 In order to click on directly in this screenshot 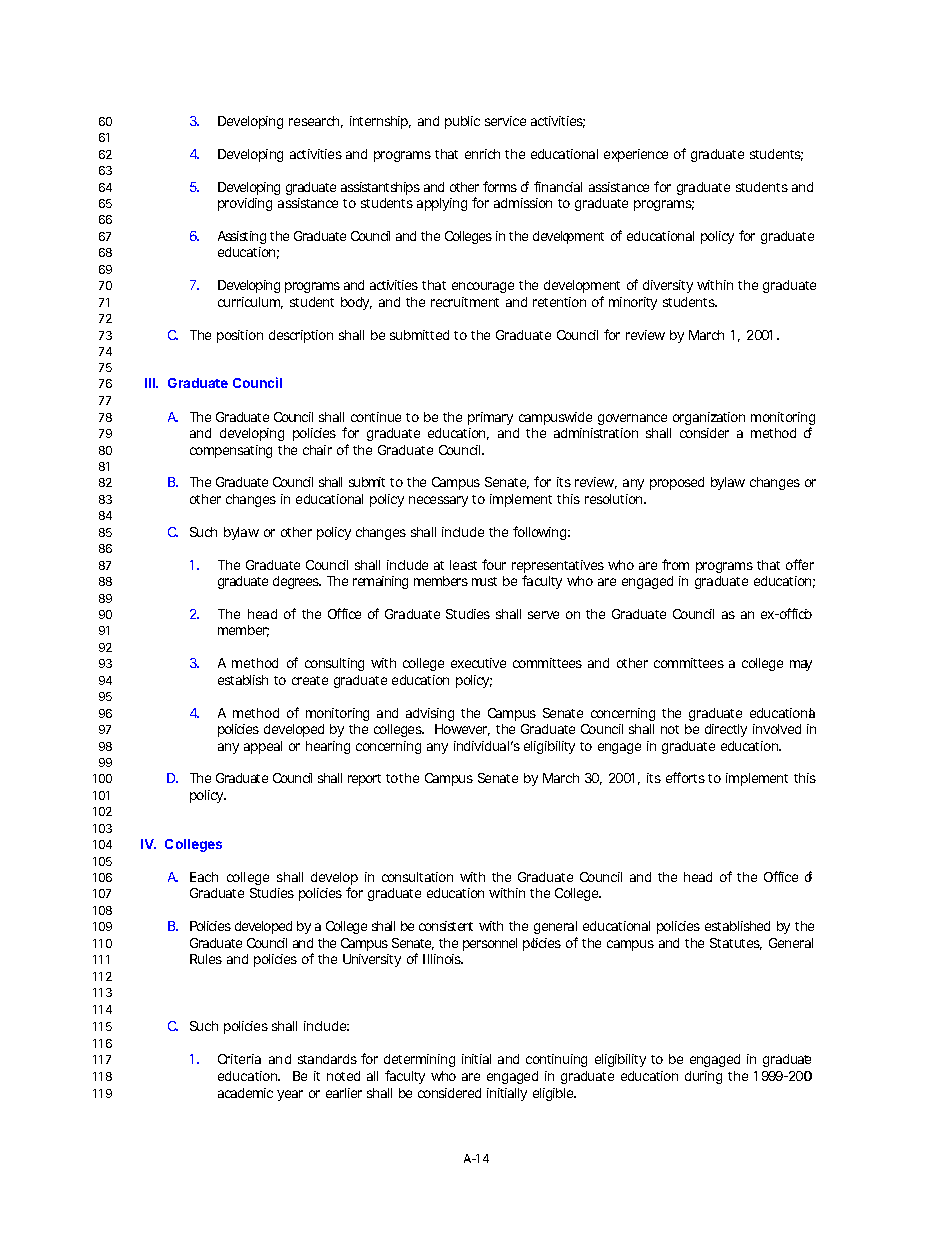, I will do `click(726, 730)`.
